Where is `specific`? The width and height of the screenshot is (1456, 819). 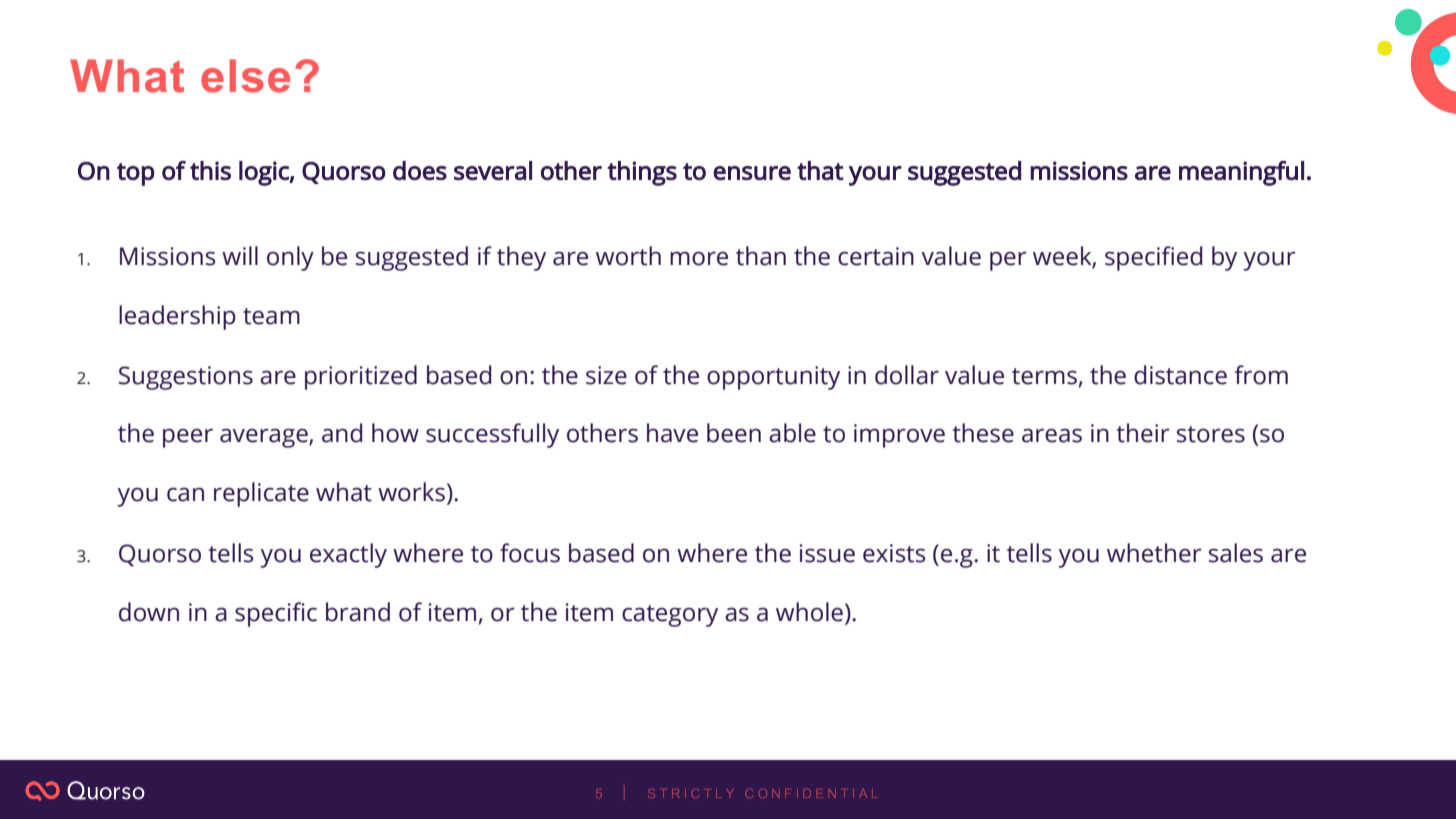 specific is located at coordinates (276, 614).
